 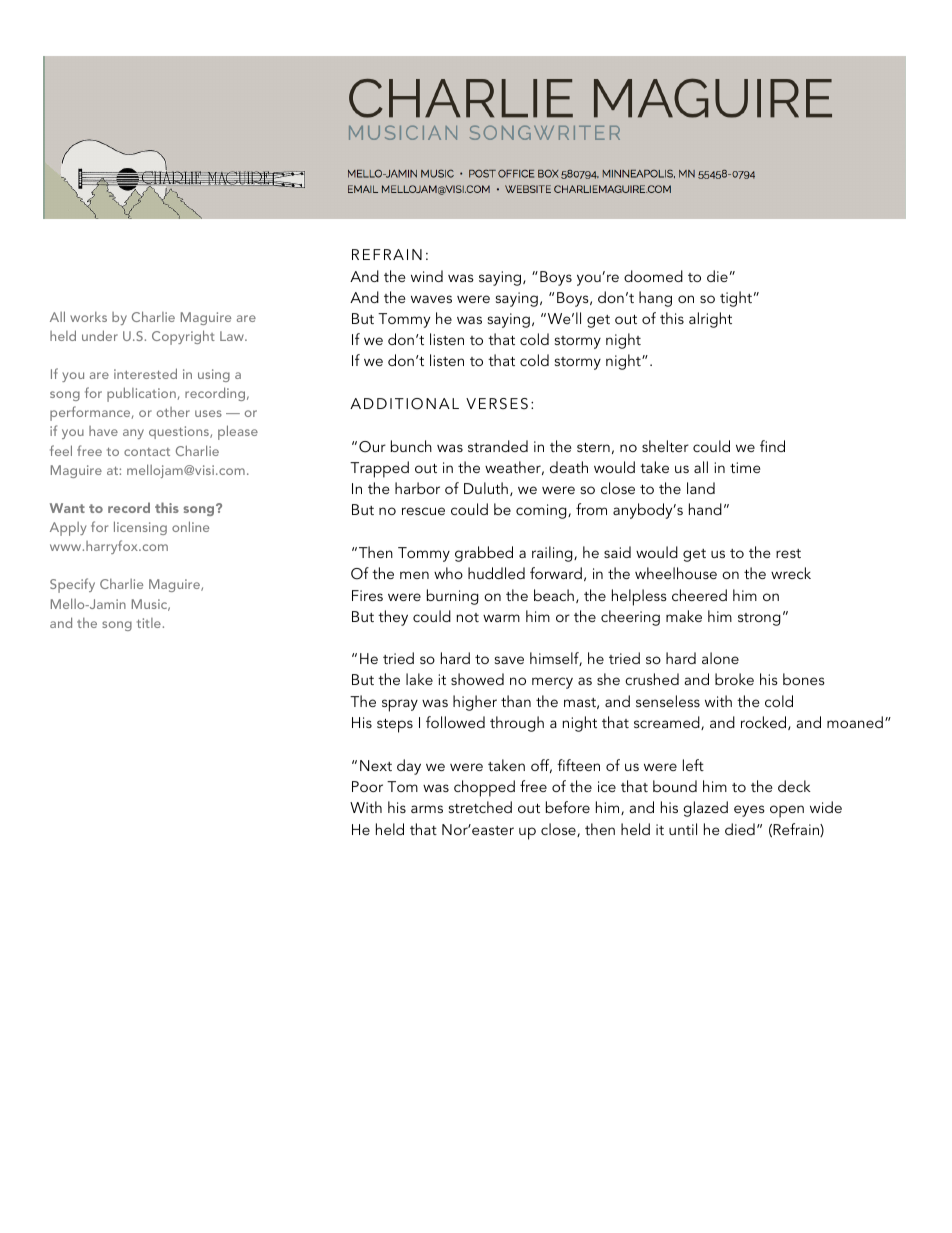 I want to click on Duluth, so click(x=486, y=488).
